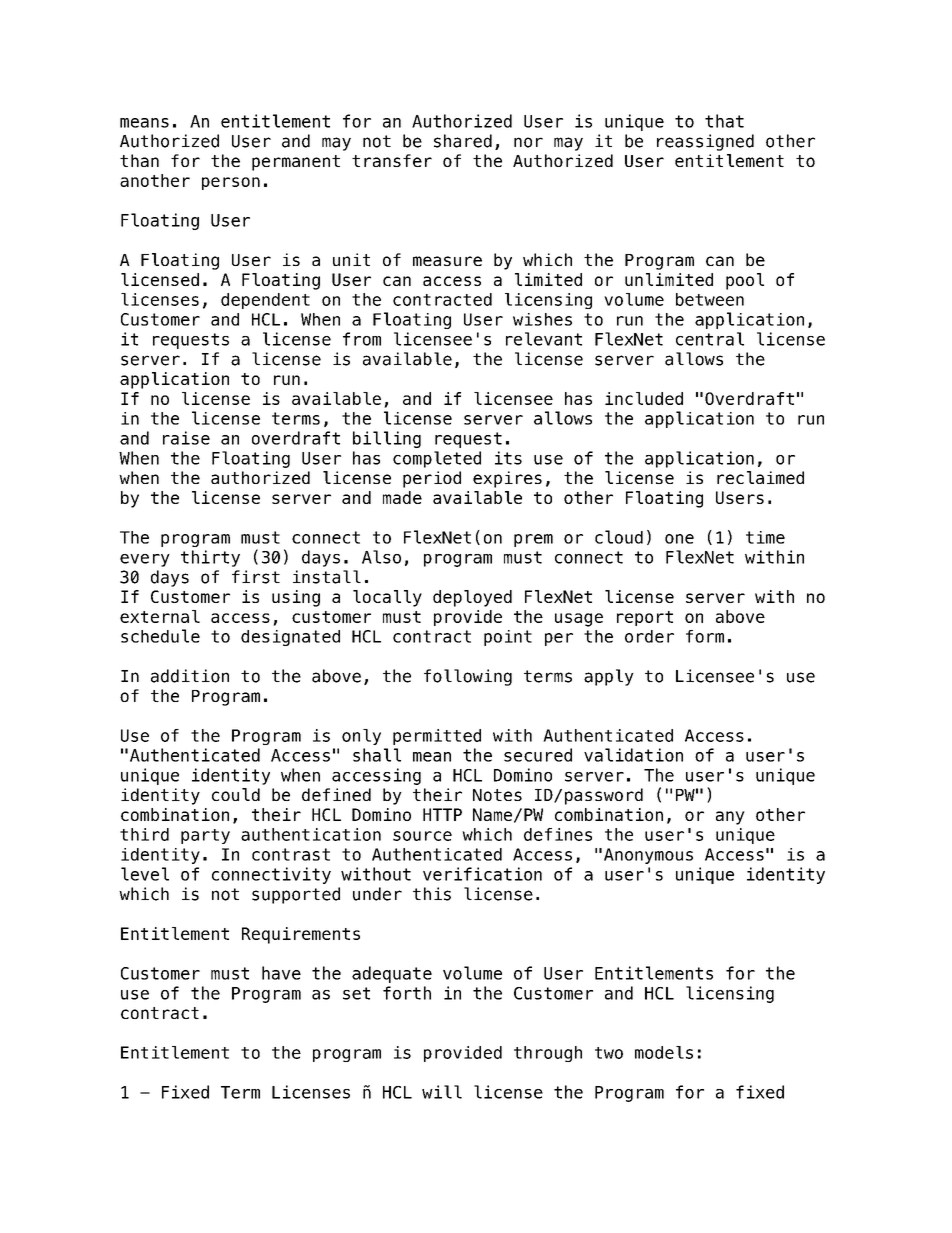 The image size is (952, 1233). I want to click on reclaimed, so click(760, 477).
